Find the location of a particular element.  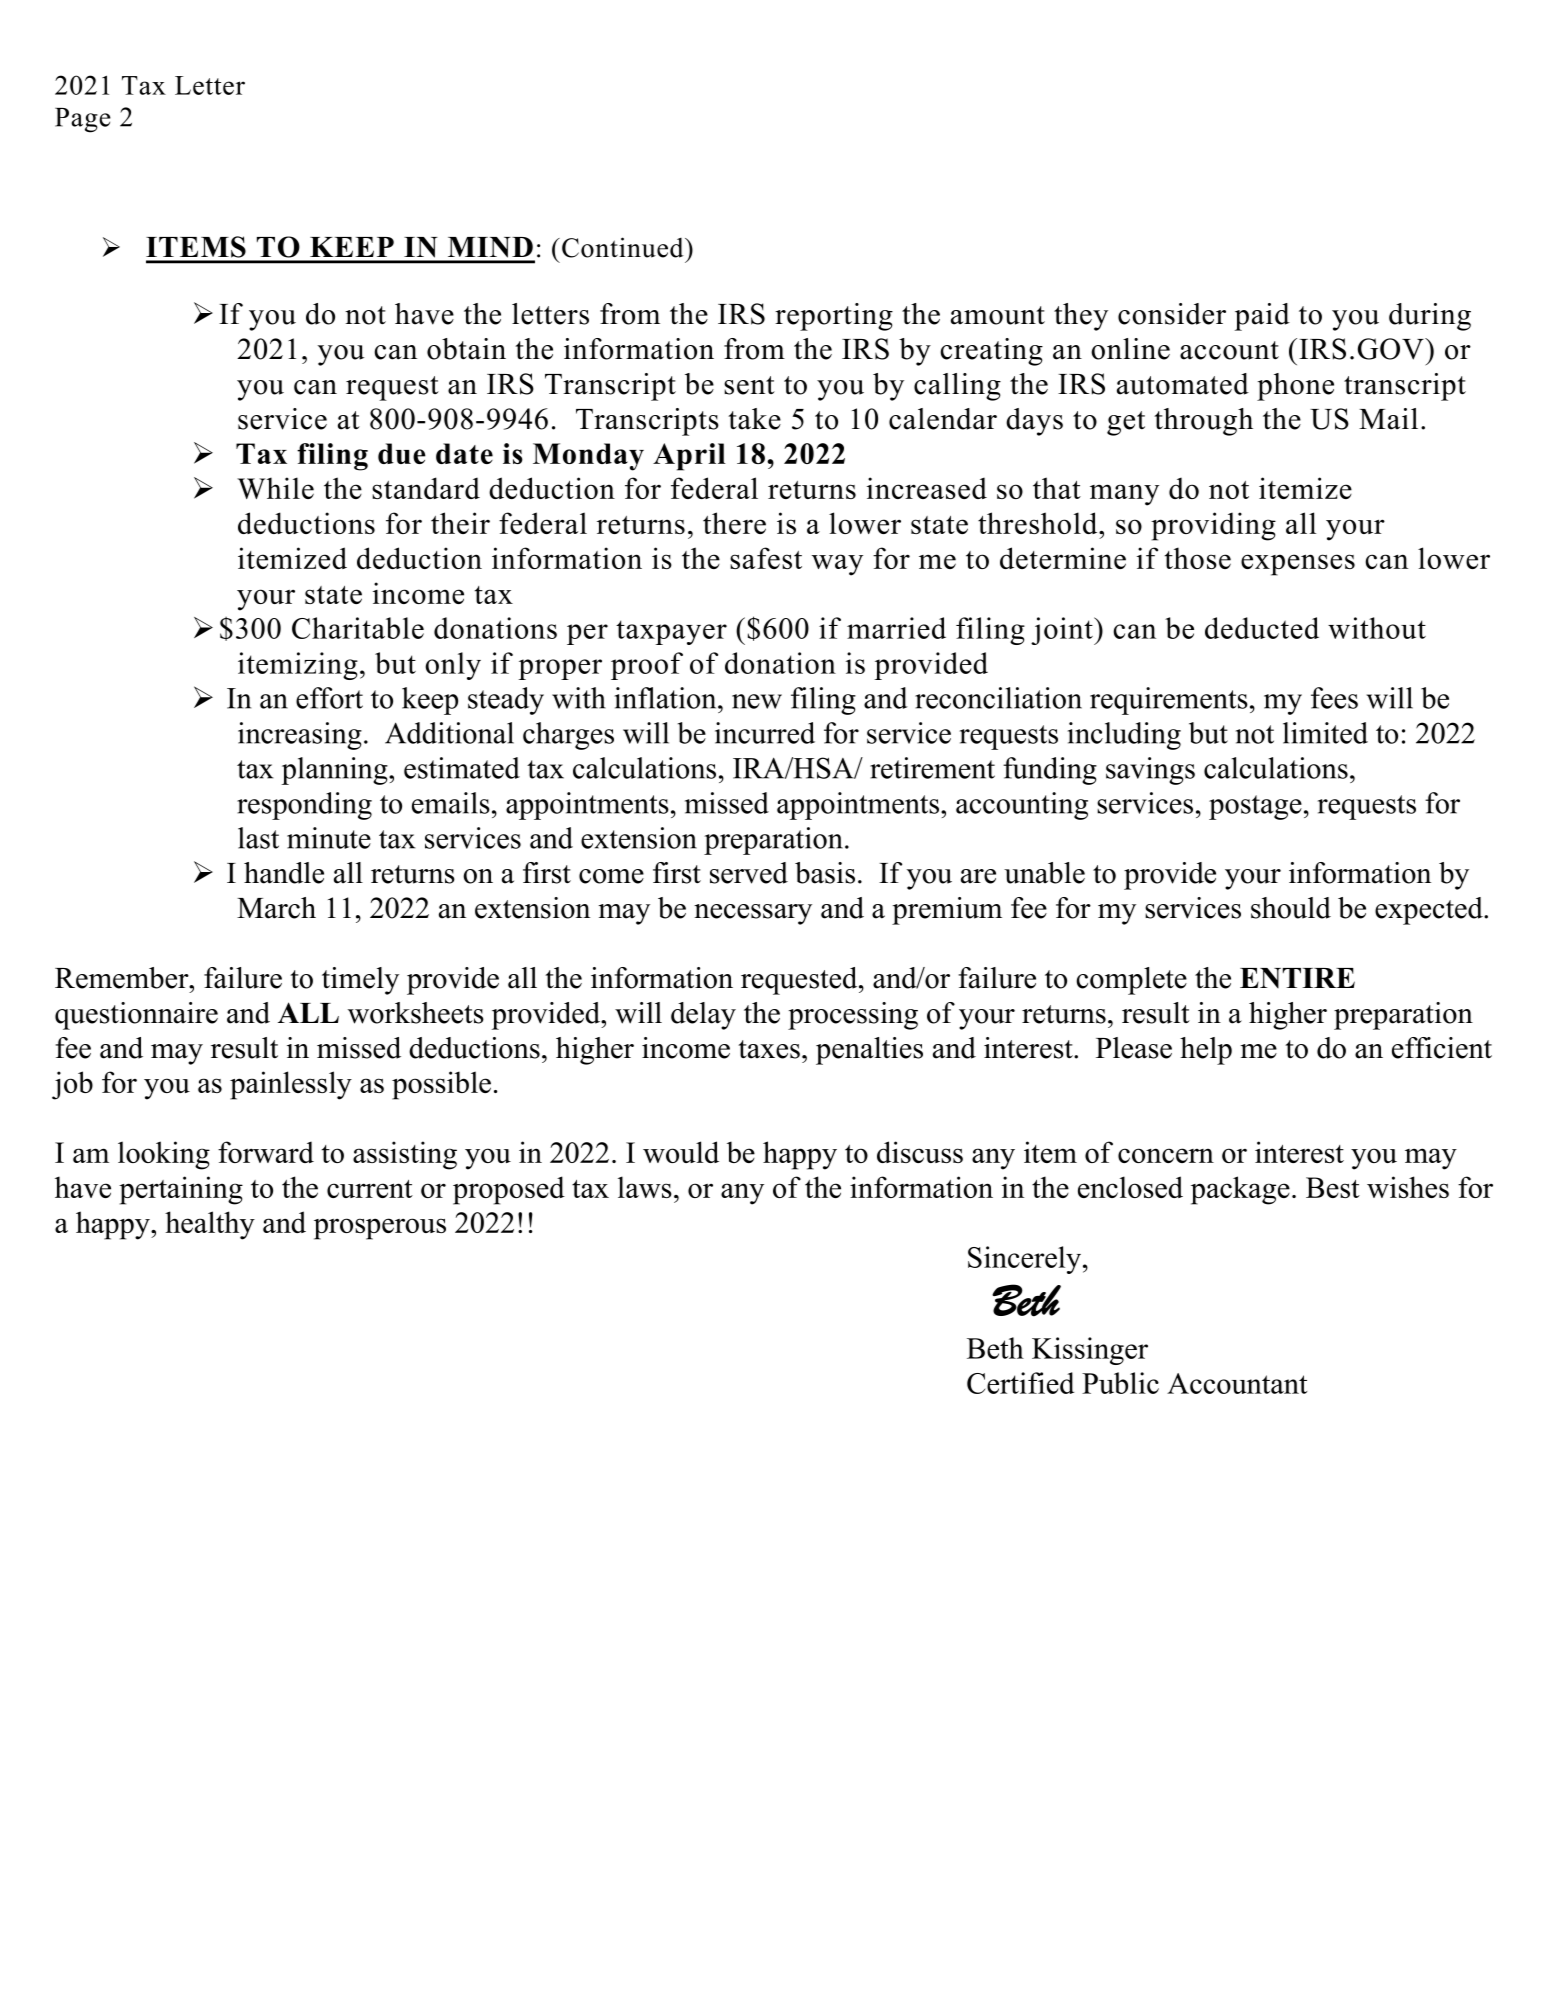

incurred is located at coordinates (765, 733).
